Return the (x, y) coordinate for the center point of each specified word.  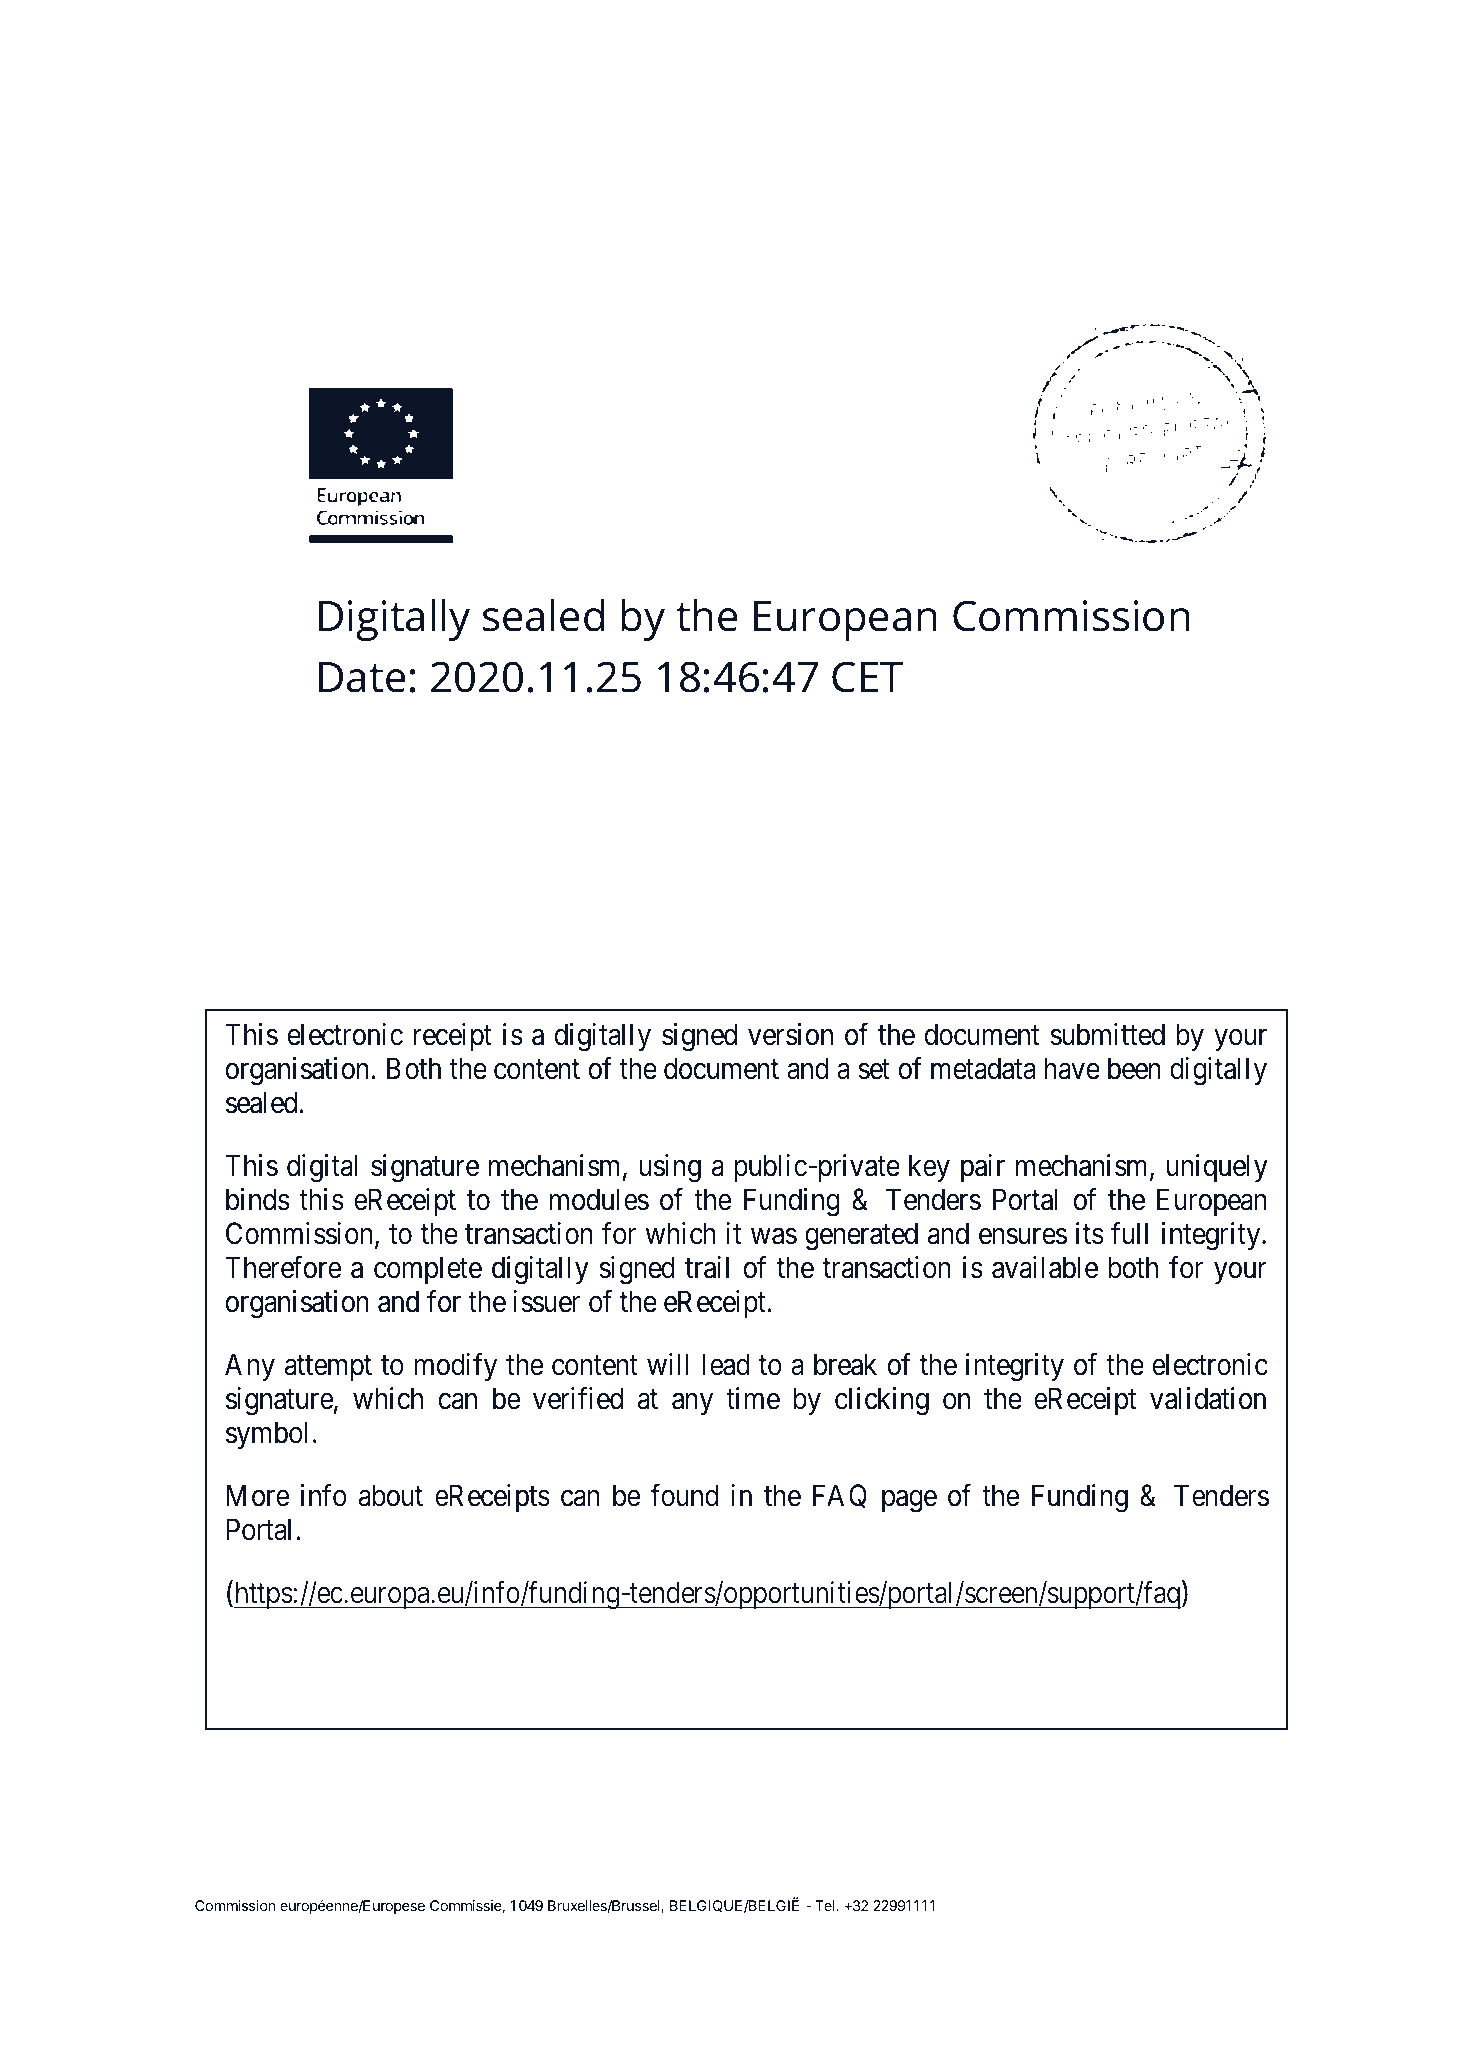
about (391, 1495)
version (790, 1034)
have (1072, 1068)
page (909, 1501)
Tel (826, 1905)
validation (1208, 1398)
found (684, 1495)
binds (257, 1199)
